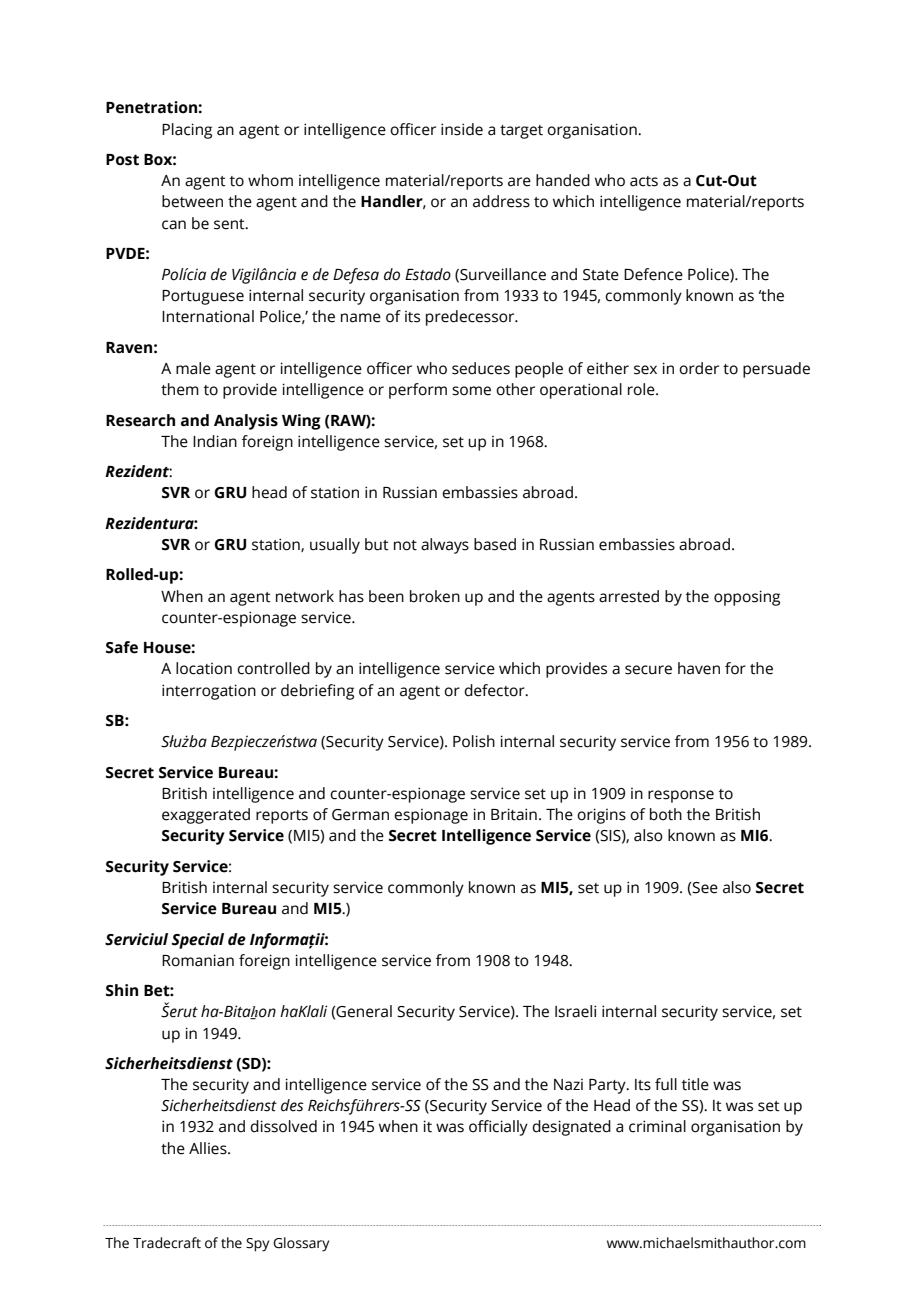  I want to click on always, so click(445, 546).
